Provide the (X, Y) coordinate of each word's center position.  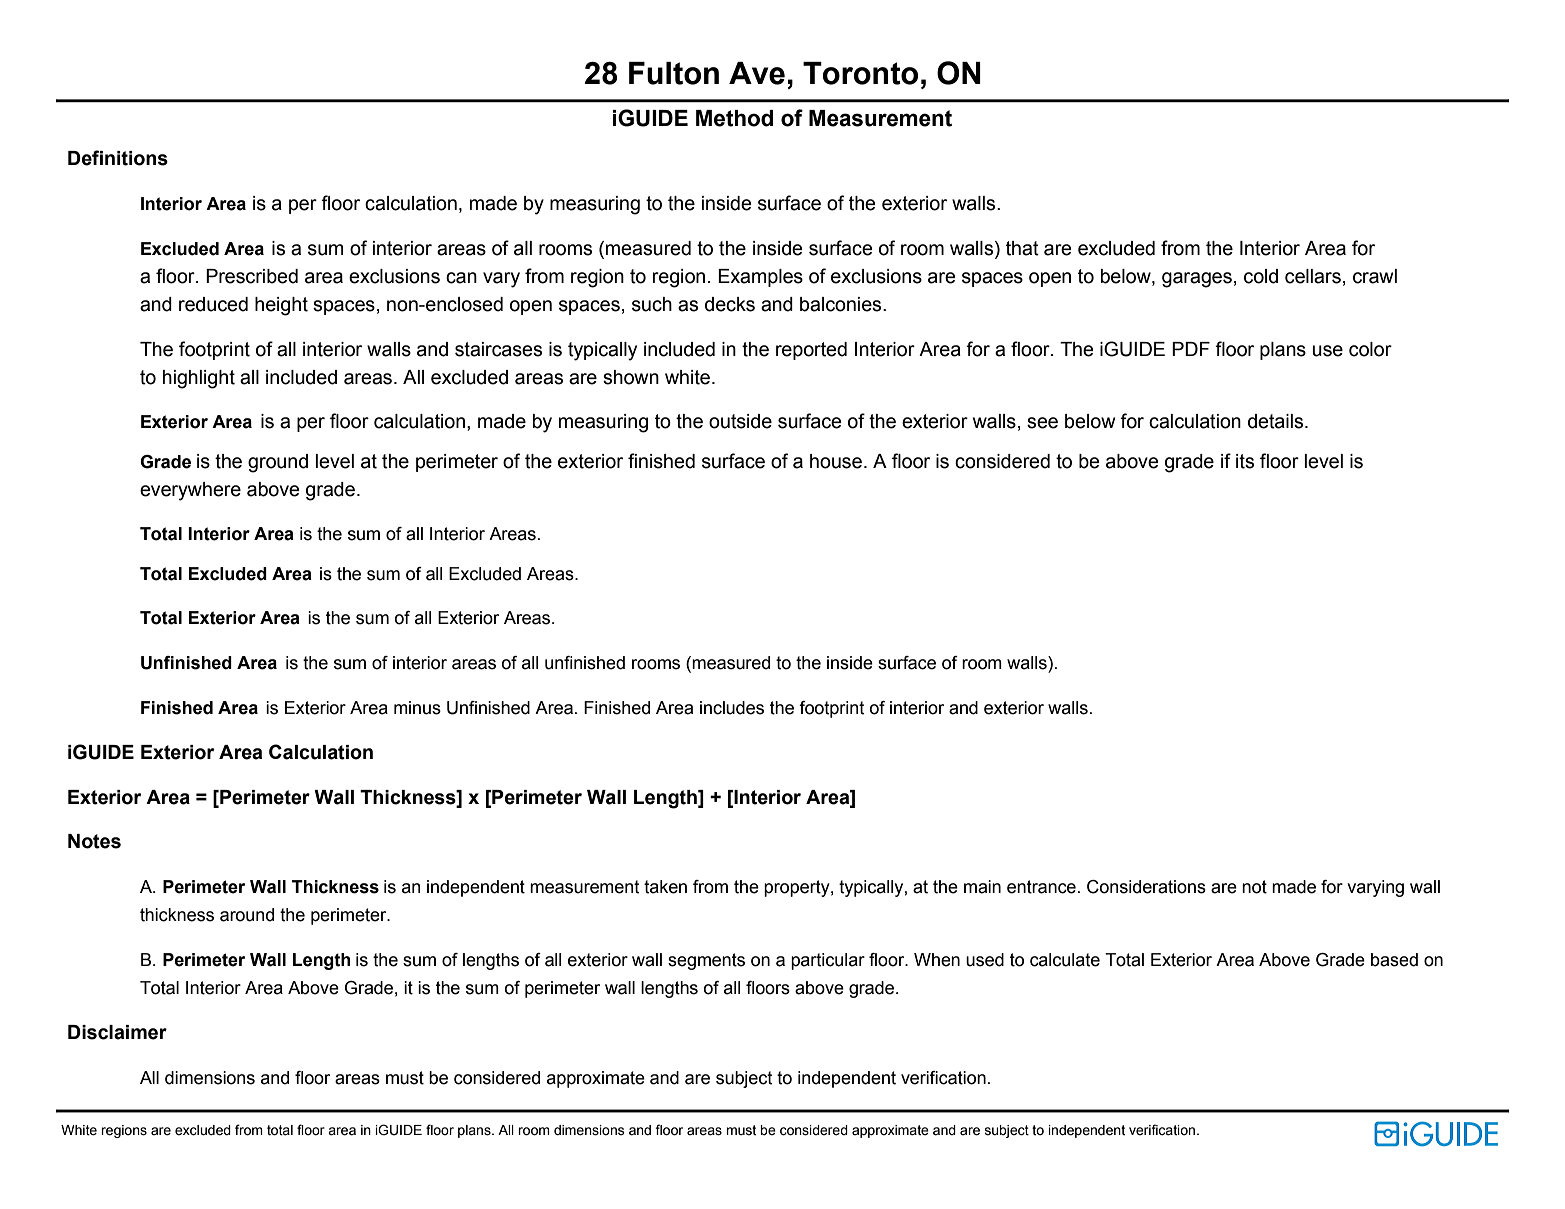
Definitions (118, 158)
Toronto (860, 73)
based (1394, 960)
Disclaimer (117, 1032)
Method (734, 118)
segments (706, 961)
